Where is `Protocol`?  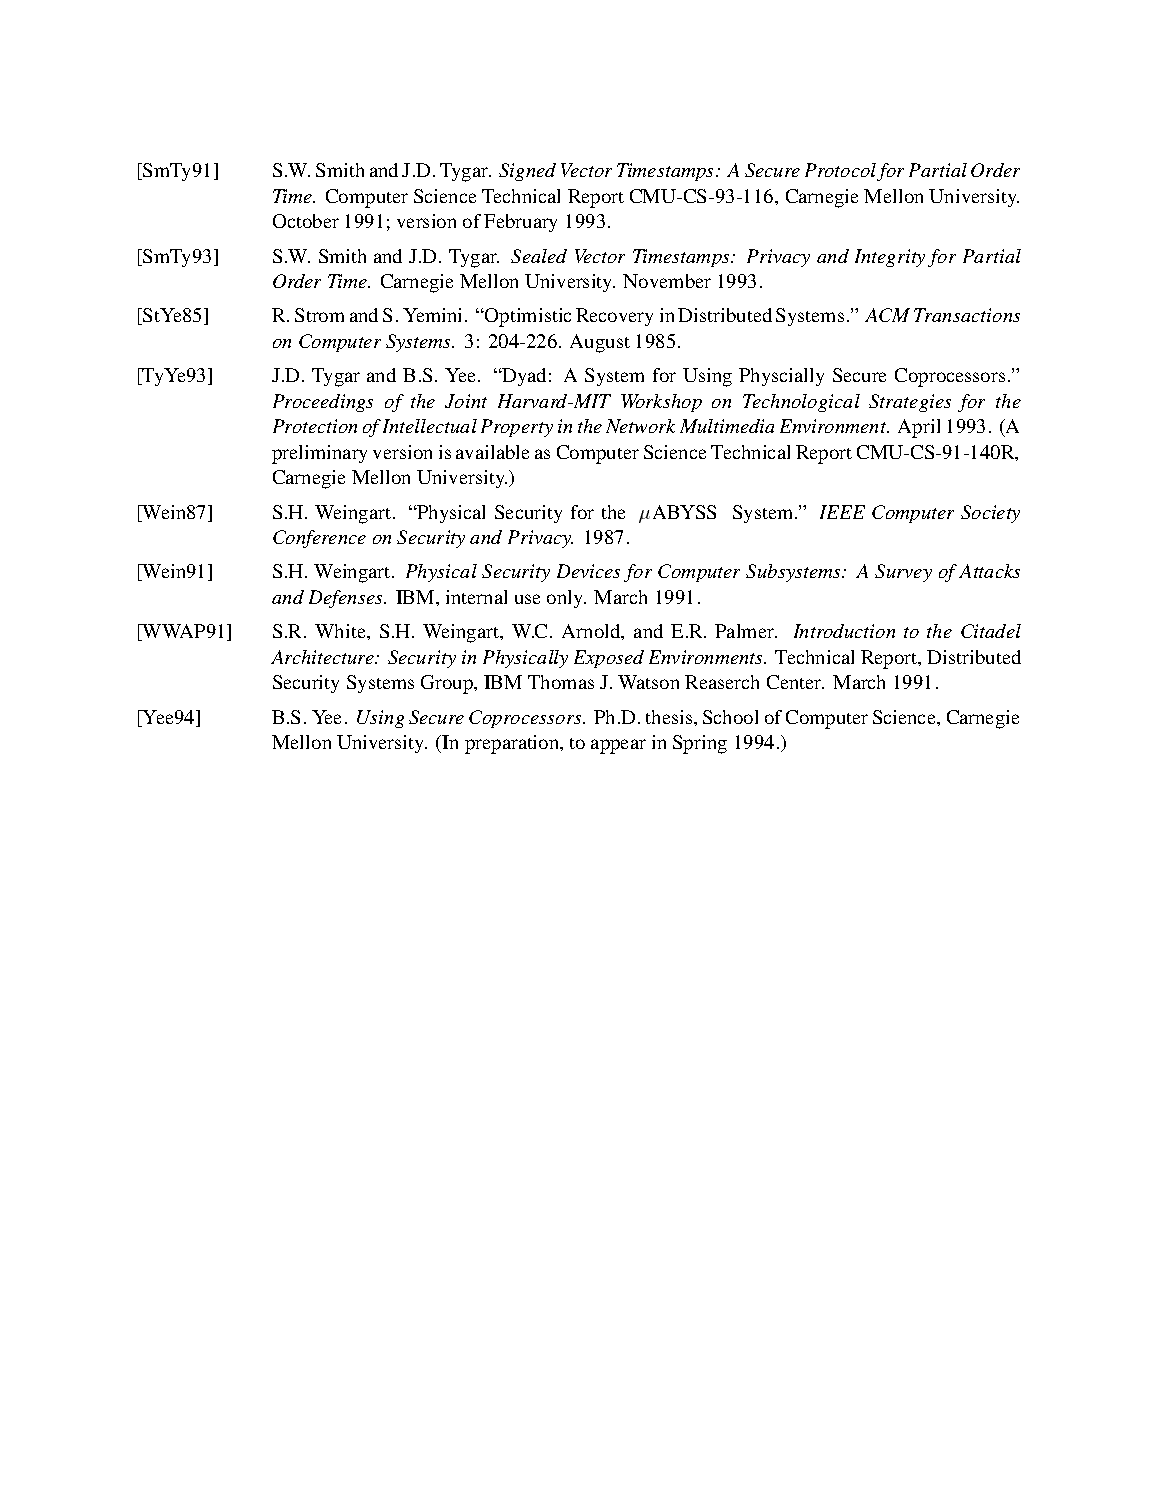 Protocol is located at coordinates (840, 170).
